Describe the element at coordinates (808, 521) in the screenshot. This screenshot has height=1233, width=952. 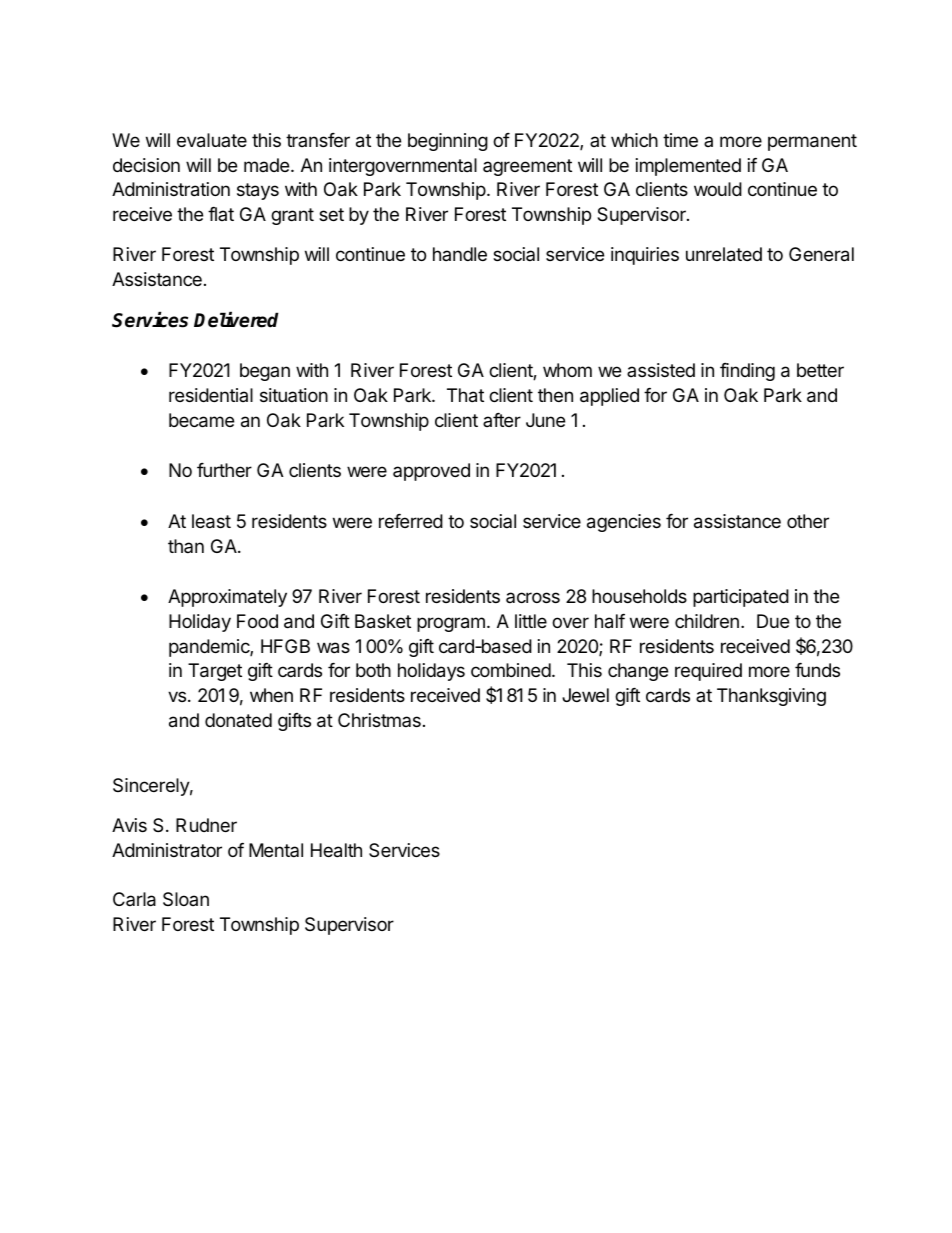
I see `other` at that location.
